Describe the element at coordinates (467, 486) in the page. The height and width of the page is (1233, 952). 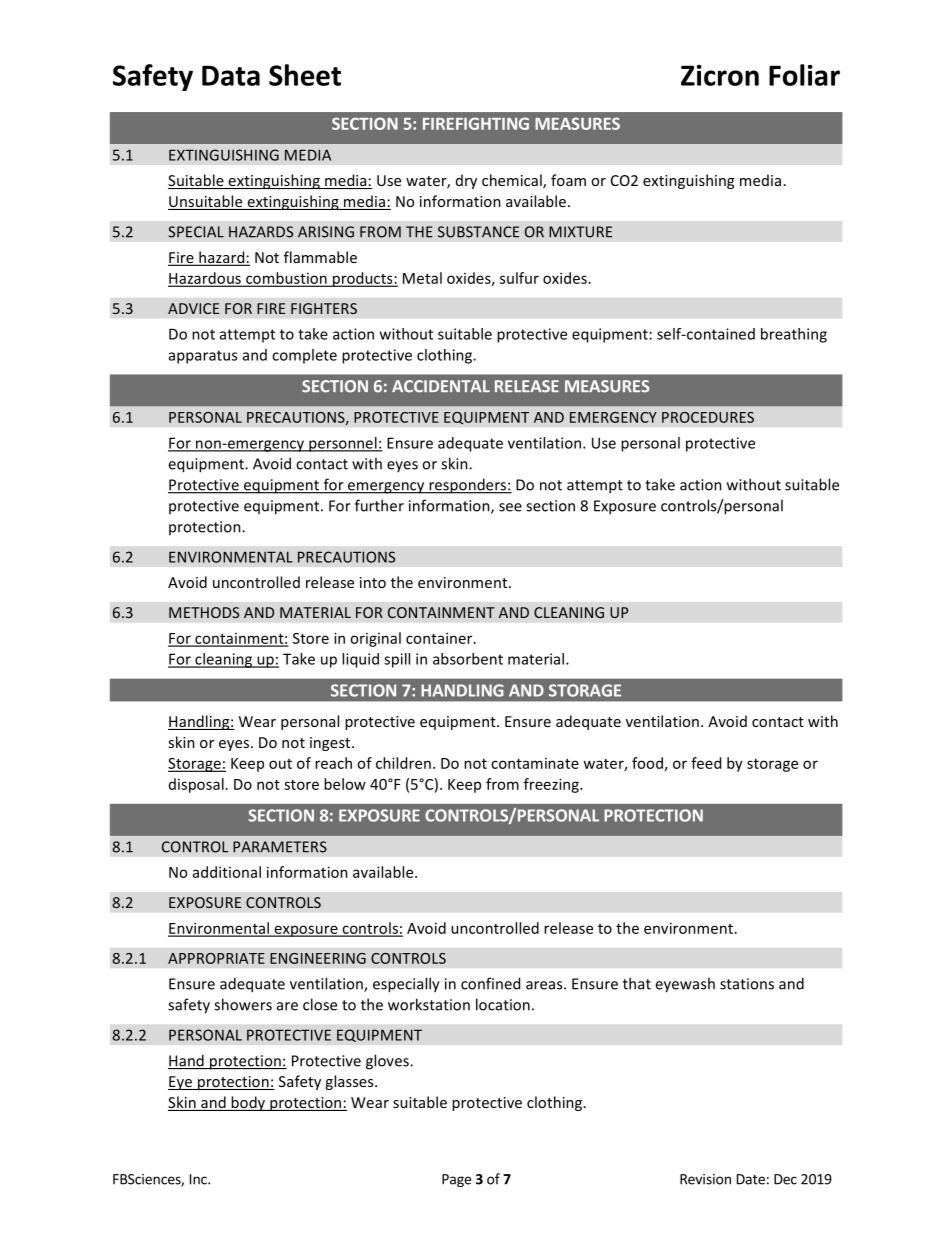
I see `responders` at that location.
